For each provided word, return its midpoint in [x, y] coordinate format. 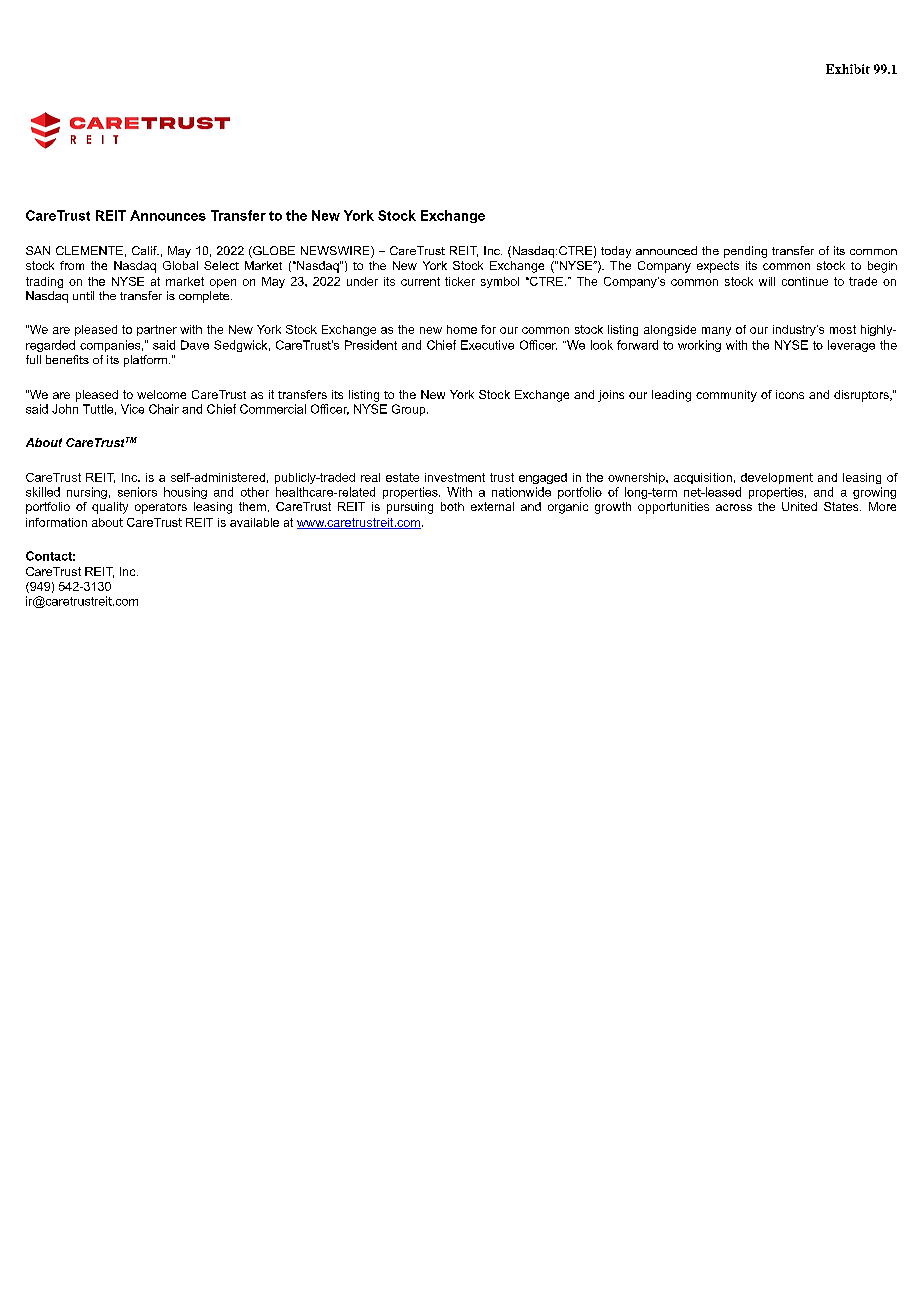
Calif [145, 250]
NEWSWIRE [336, 252]
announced [666, 250]
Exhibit [848, 69]
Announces [168, 215]
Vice [132, 409]
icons [790, 394]
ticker [460, 281]
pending [745, 252]
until [83, 295]
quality [110, 508]
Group [410, 410]
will [767, 281]
